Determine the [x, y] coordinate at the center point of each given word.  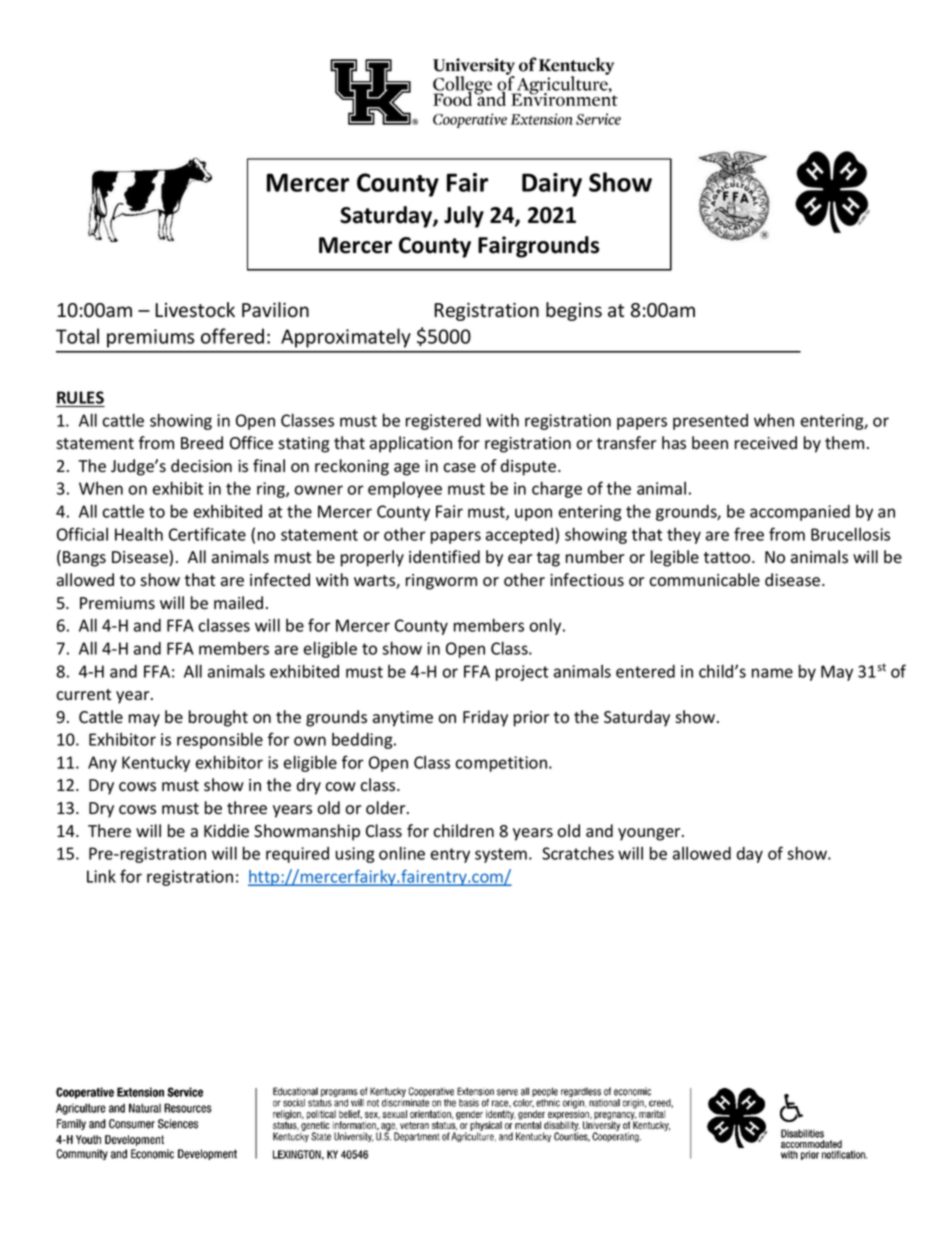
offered [232, 336]
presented [710, 422]
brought [218, 718]
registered [443, 422]
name [772, 673]
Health [139, 534]
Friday [485, 718]
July [464, 217]
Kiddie [226, 831]
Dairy [552, 185]
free [749, 534]
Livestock [195, 310]
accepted [521, 536]
